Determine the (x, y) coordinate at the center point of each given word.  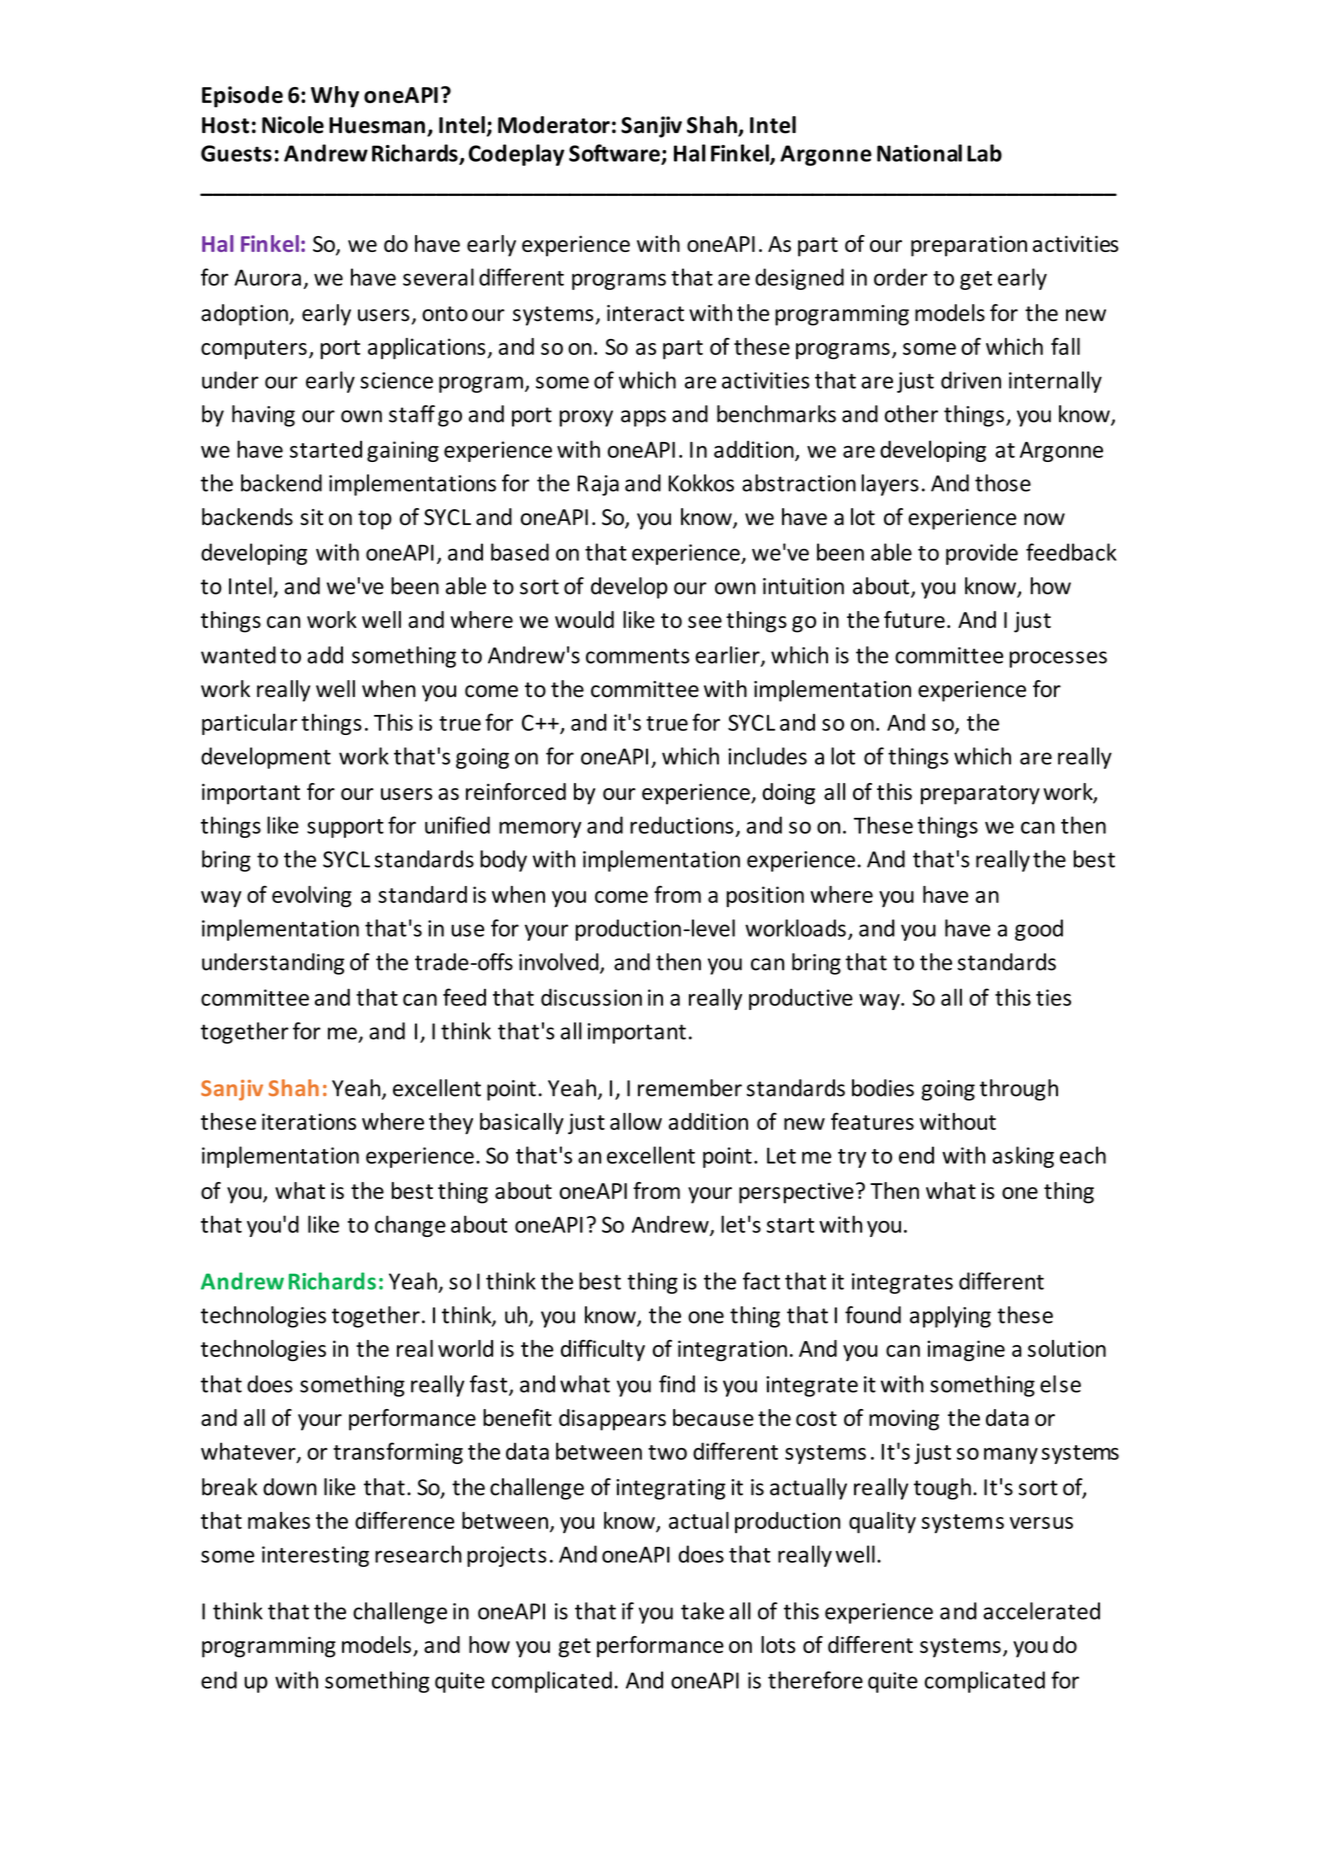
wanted (238, 655)
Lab (984, 153)
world (465, 1348)
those (1003, 483)
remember (690, 1088)
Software (615, 154)
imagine (966, 1350)
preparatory (980, 795)
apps (643, 418)
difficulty (603, 1350)
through (1019, 1090)
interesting (315, 1556)
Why (335, 97)
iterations (309, 1121)
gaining (403, 451)
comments (637, 656)
